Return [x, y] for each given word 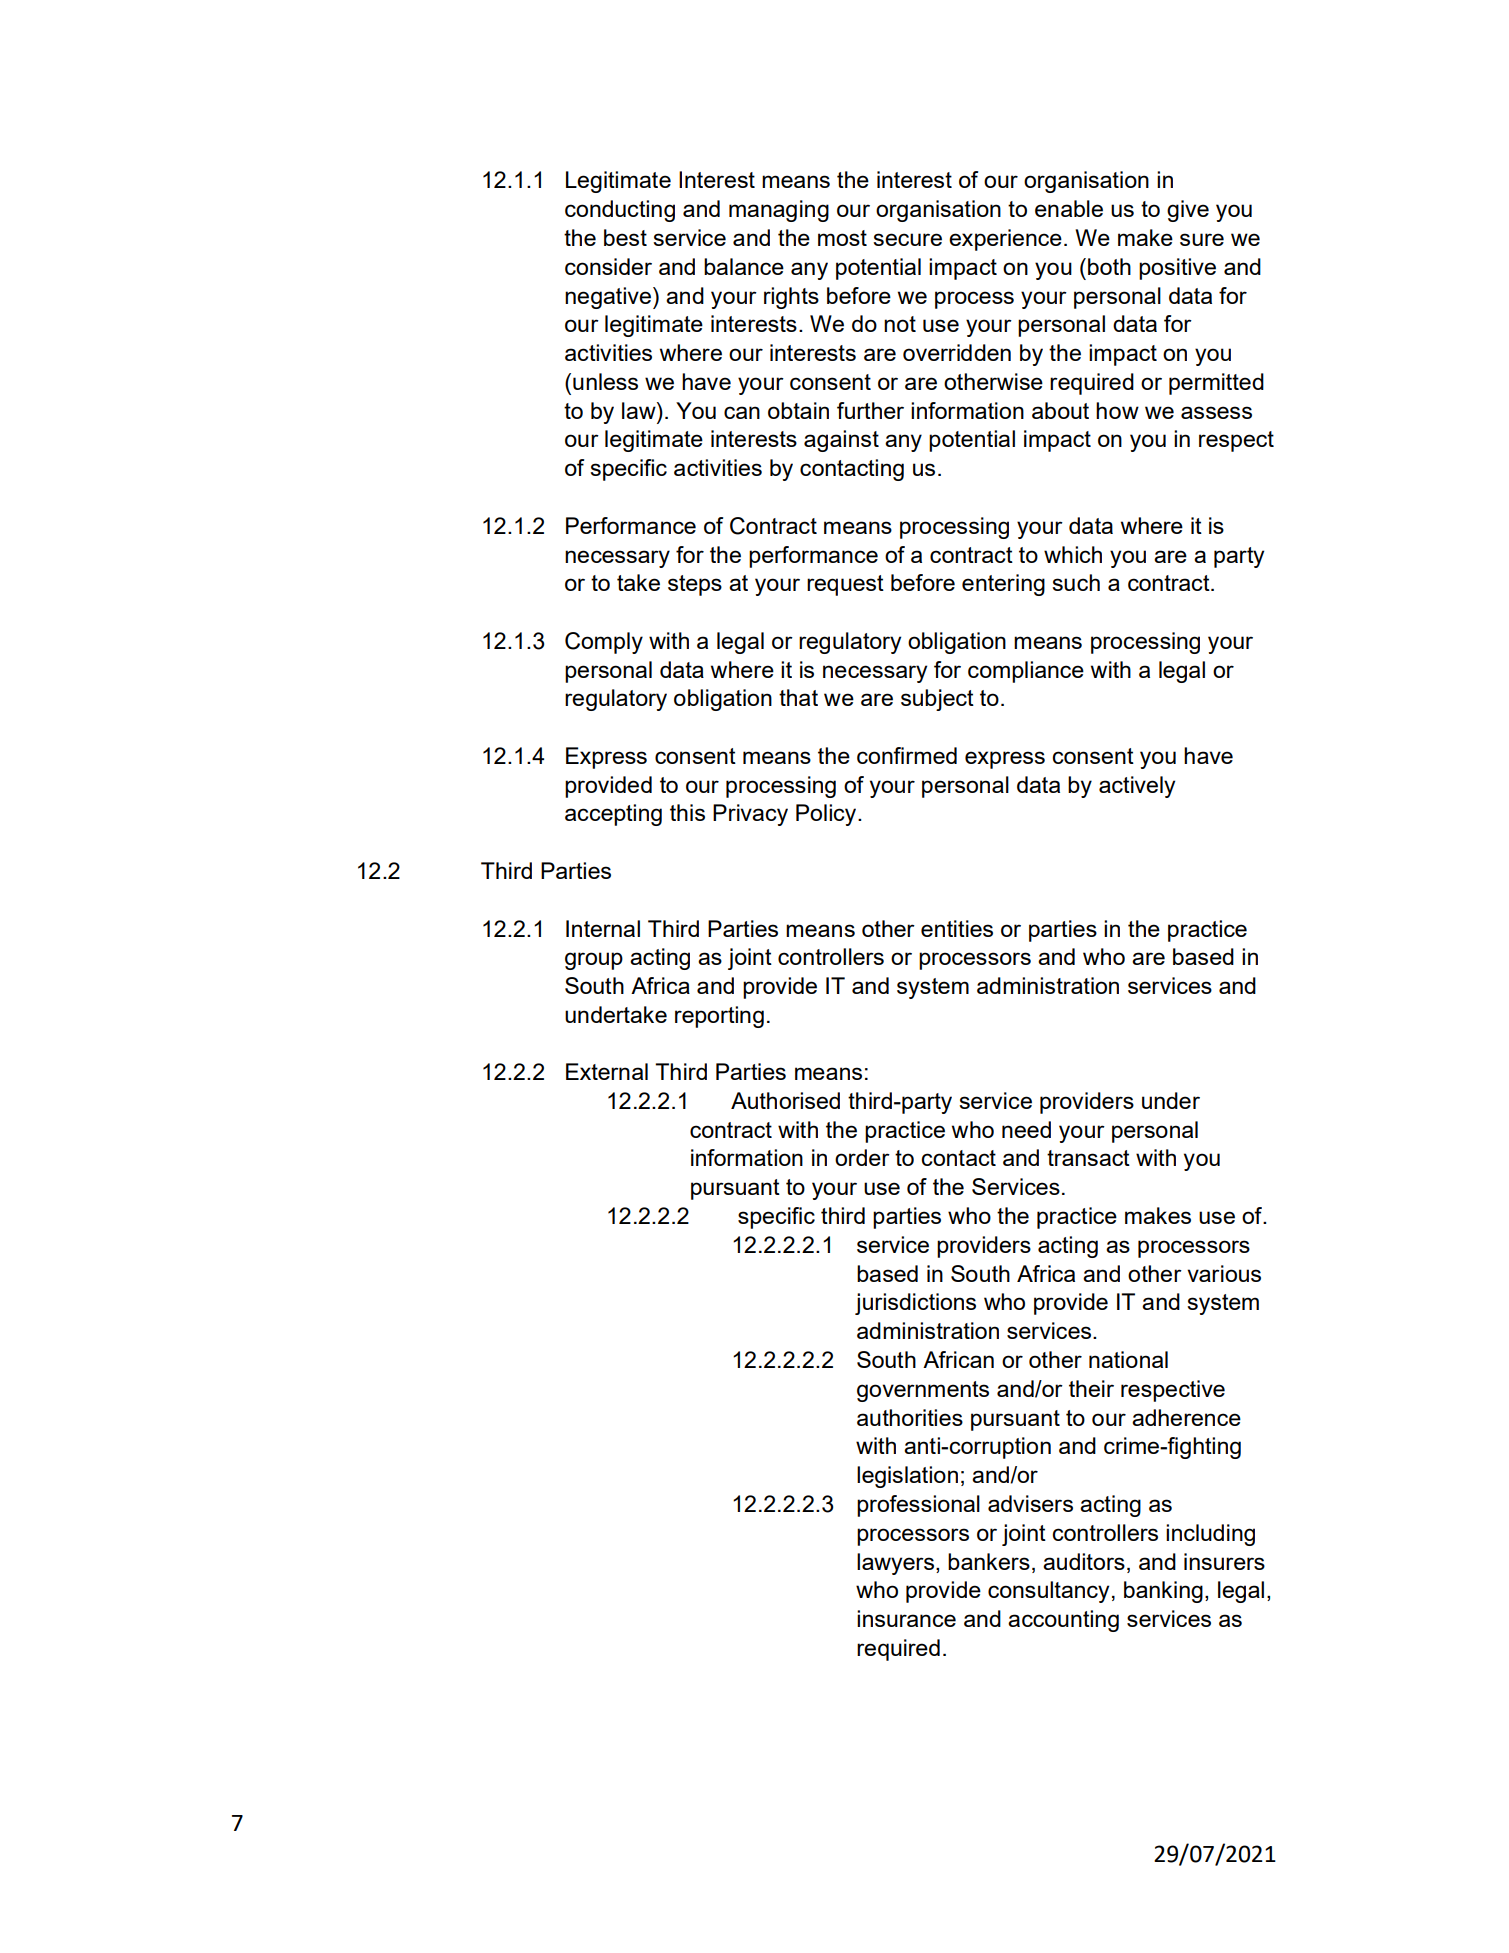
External [607, 1071]
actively [1137, 787]
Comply [604, 643]
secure [907, 239]
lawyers [897, 1564]
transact [1088, 1158]
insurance [906, 1618]
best [625, 237]
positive [1177, 269]
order [862, 1157]
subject [937, 700]
